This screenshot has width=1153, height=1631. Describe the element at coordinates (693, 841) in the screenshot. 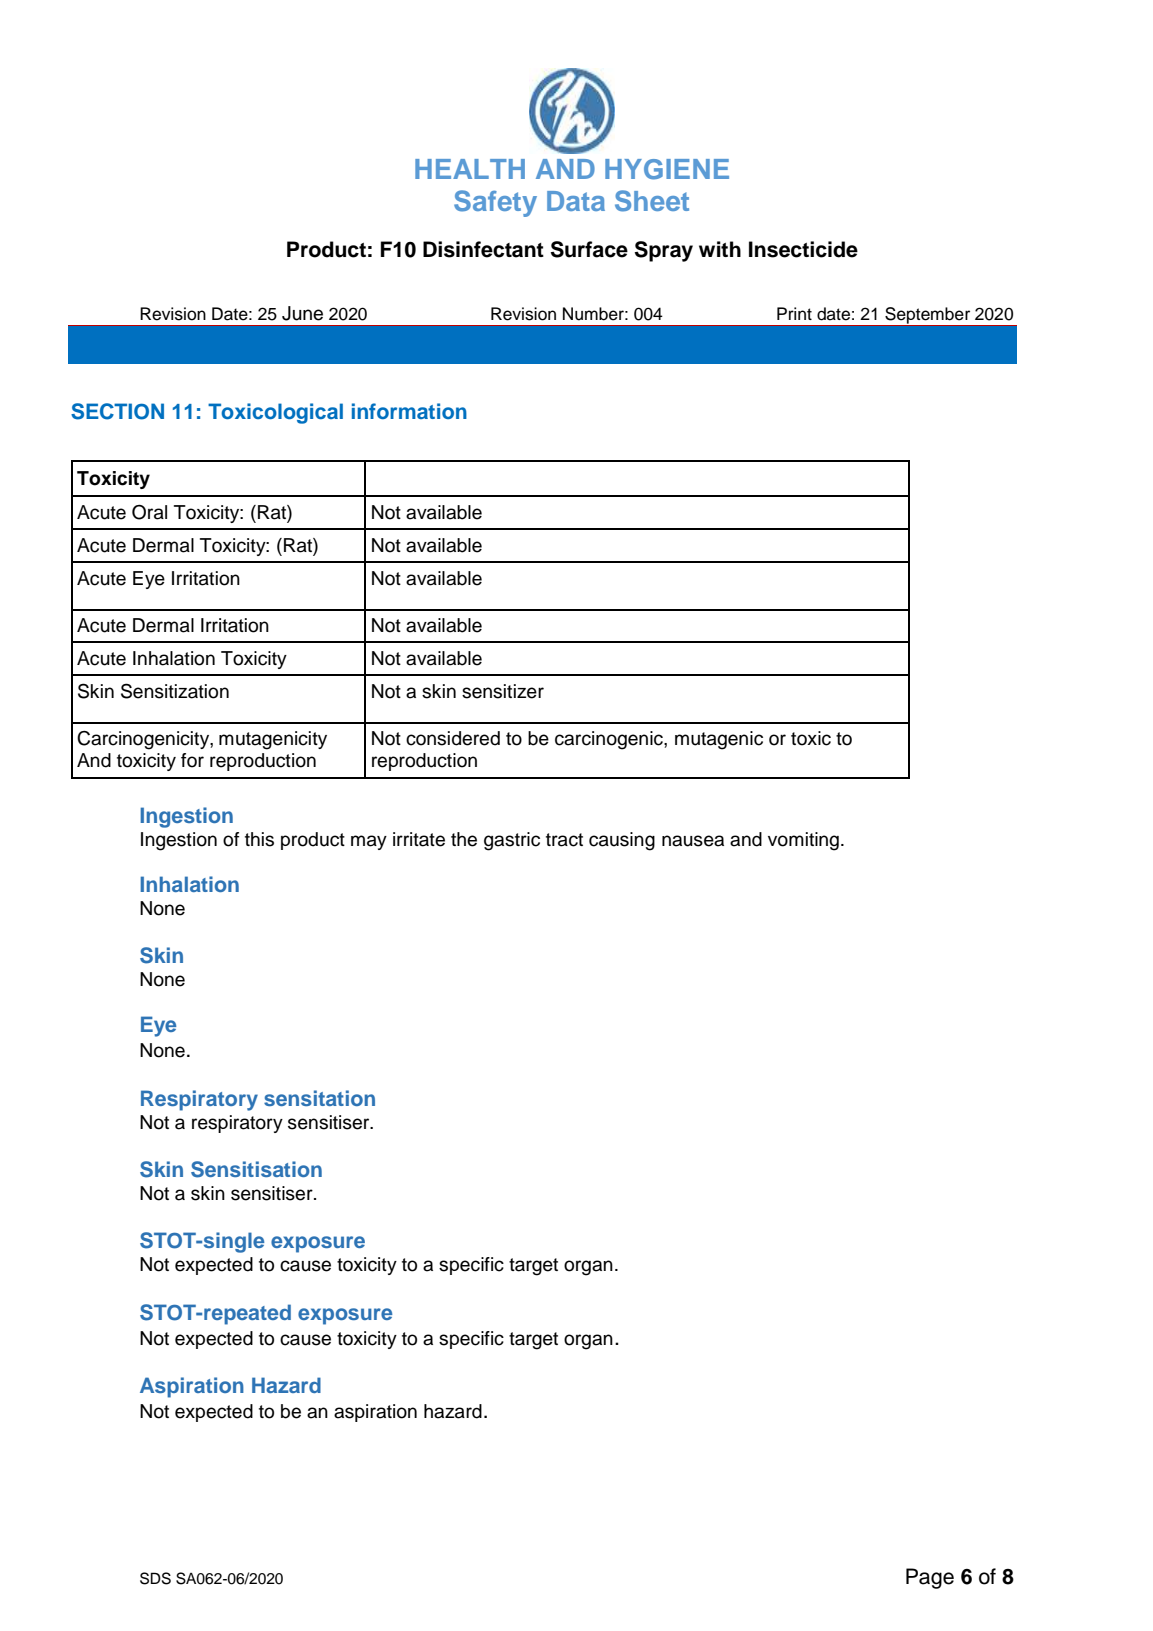

I see `nausea` at that location.
